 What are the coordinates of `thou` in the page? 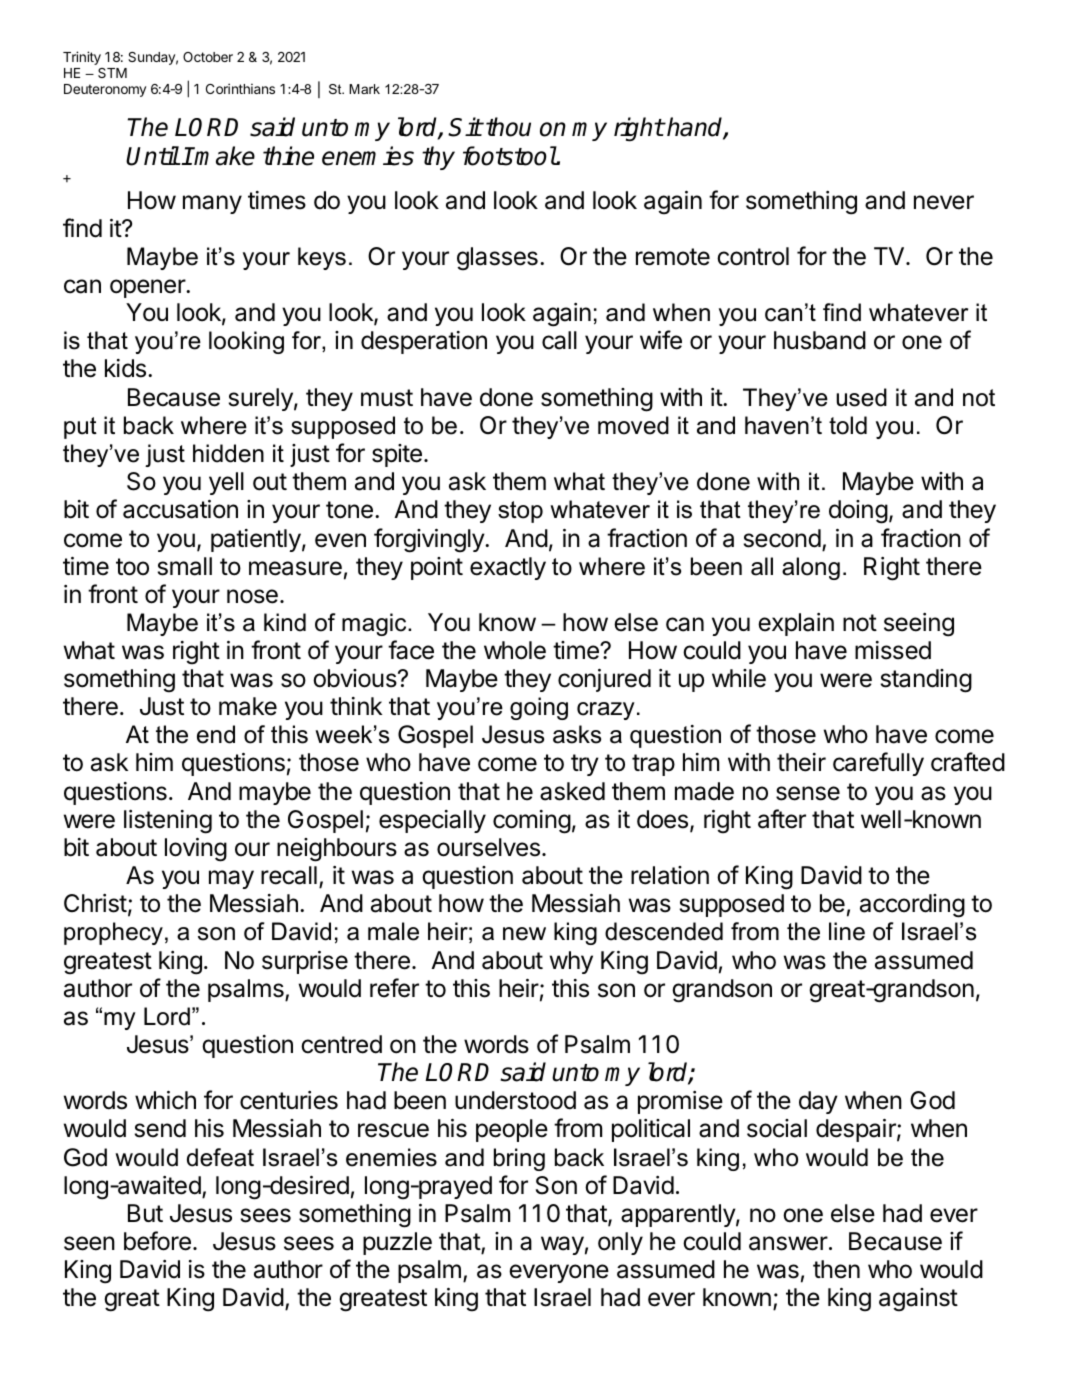 It's located at (508, 127).
